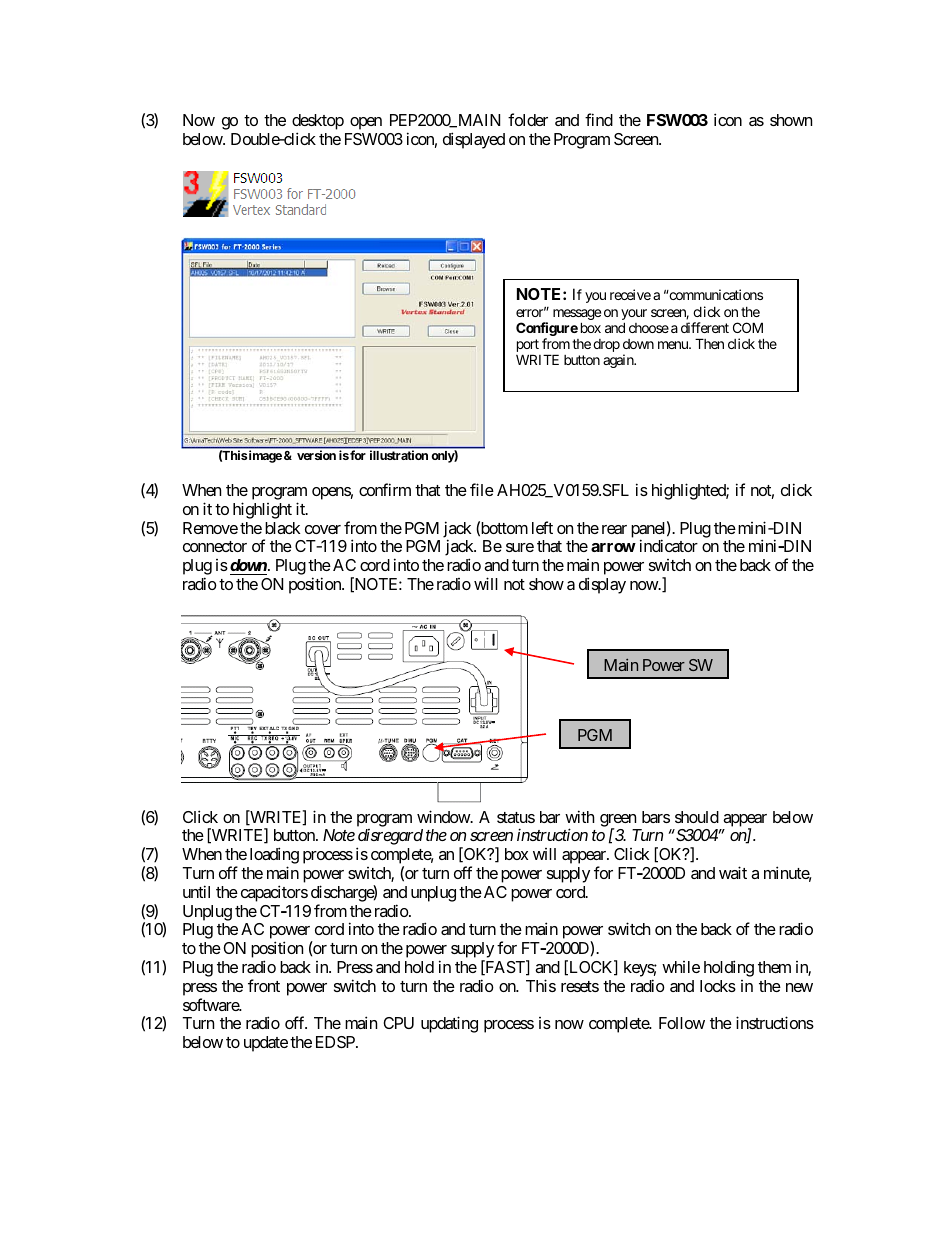 This screenshot has width=952, height=1233. I want to click on rear, so click(614, 529).
